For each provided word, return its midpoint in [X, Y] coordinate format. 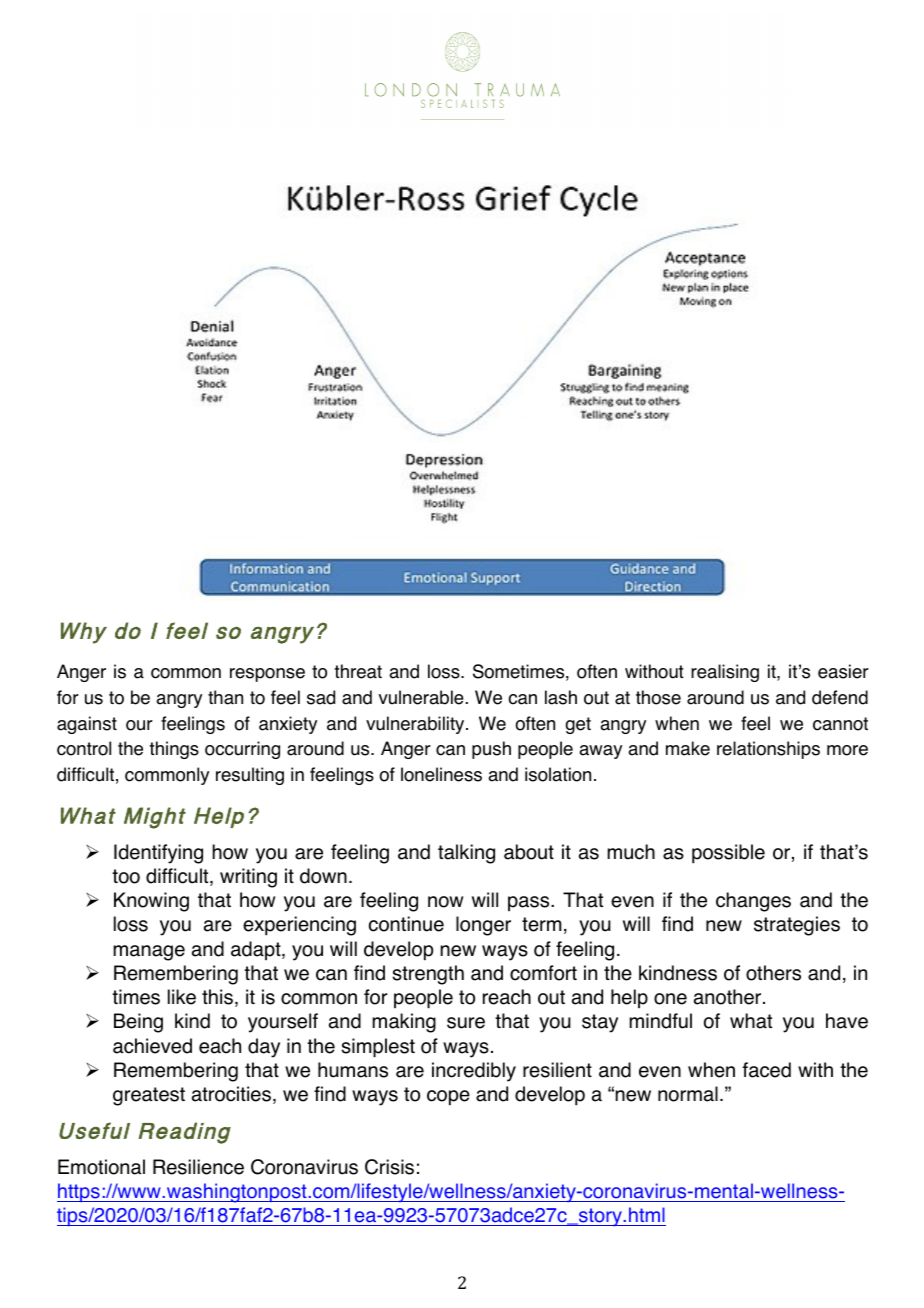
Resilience [198, 1167]
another [729, 997]
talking [466, 854]
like [182, 997]
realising [725, 673]
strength [428, 975]
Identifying [158, 854]
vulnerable [421, 697]
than [225, 697]
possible [728, 854]
